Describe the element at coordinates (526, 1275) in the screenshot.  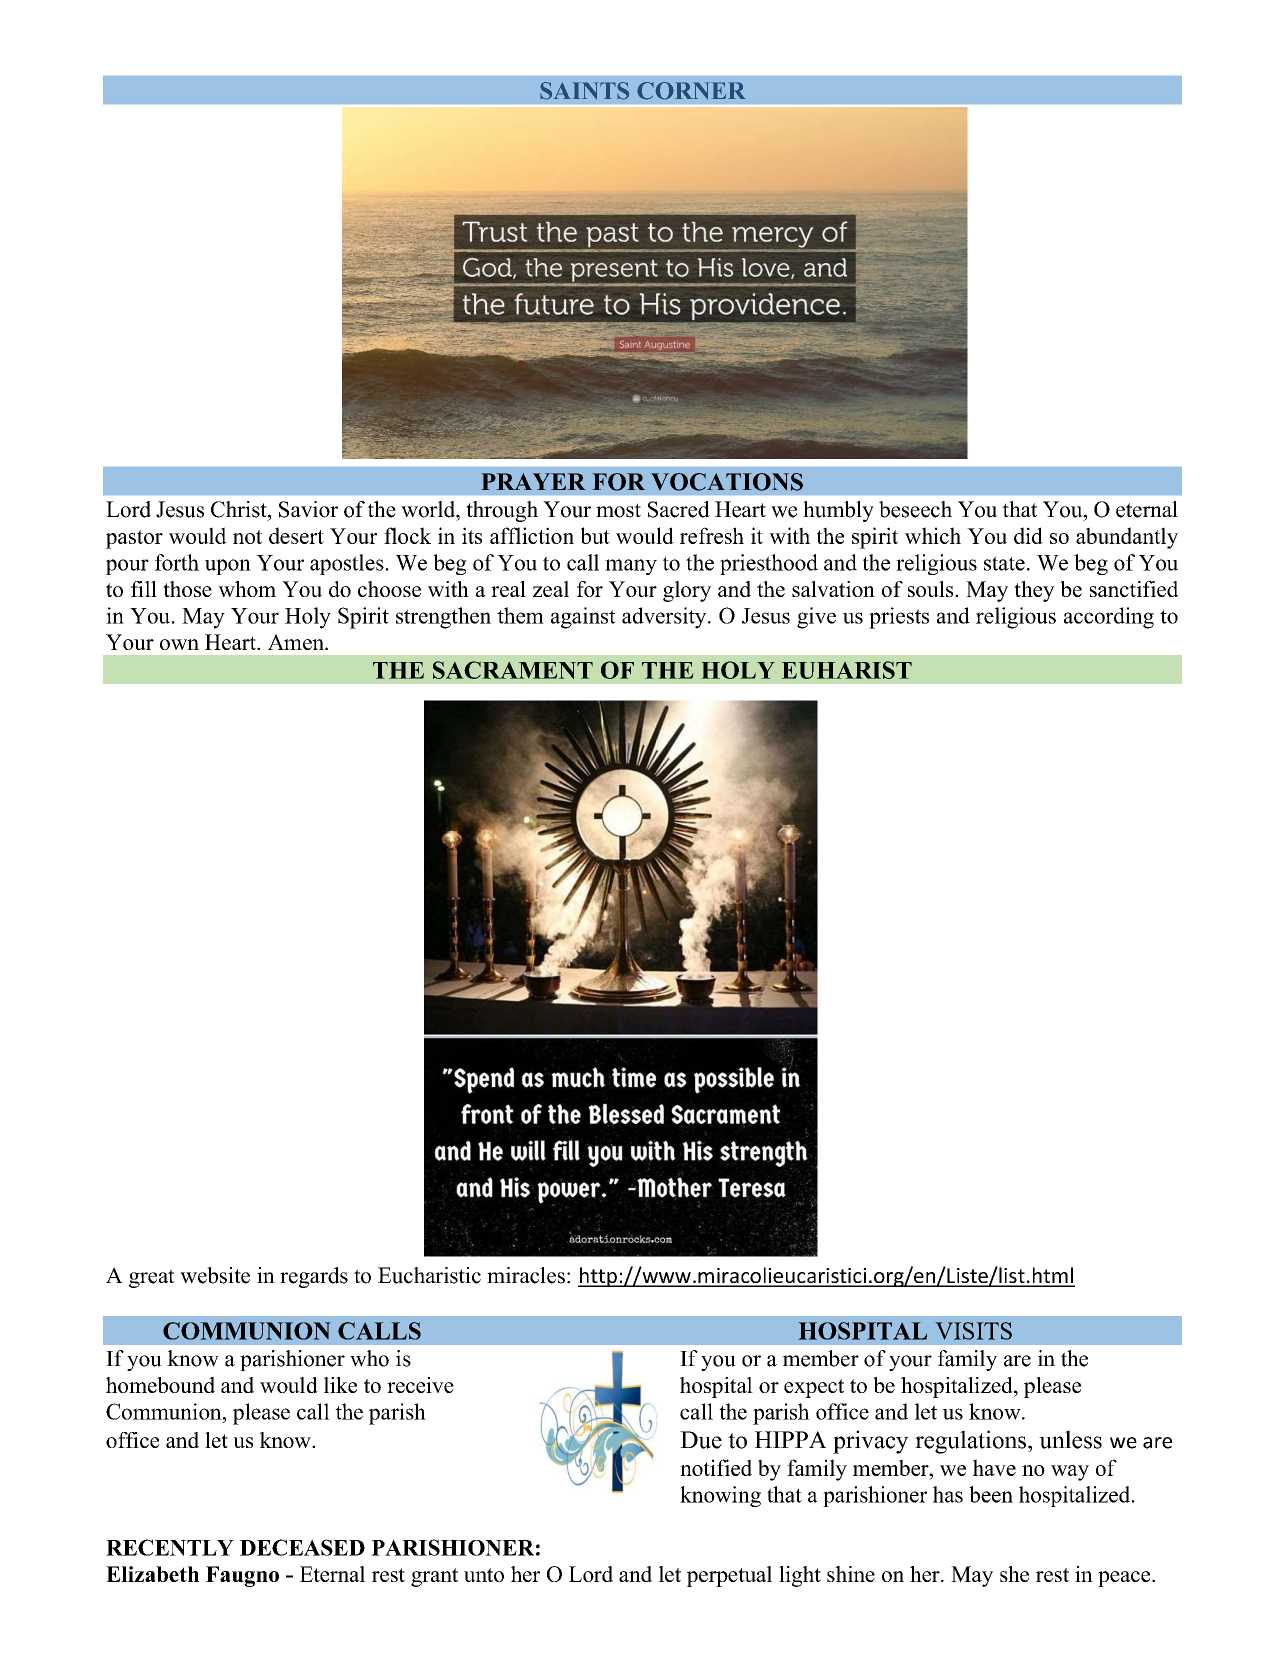
I see `miracles` at that location.
